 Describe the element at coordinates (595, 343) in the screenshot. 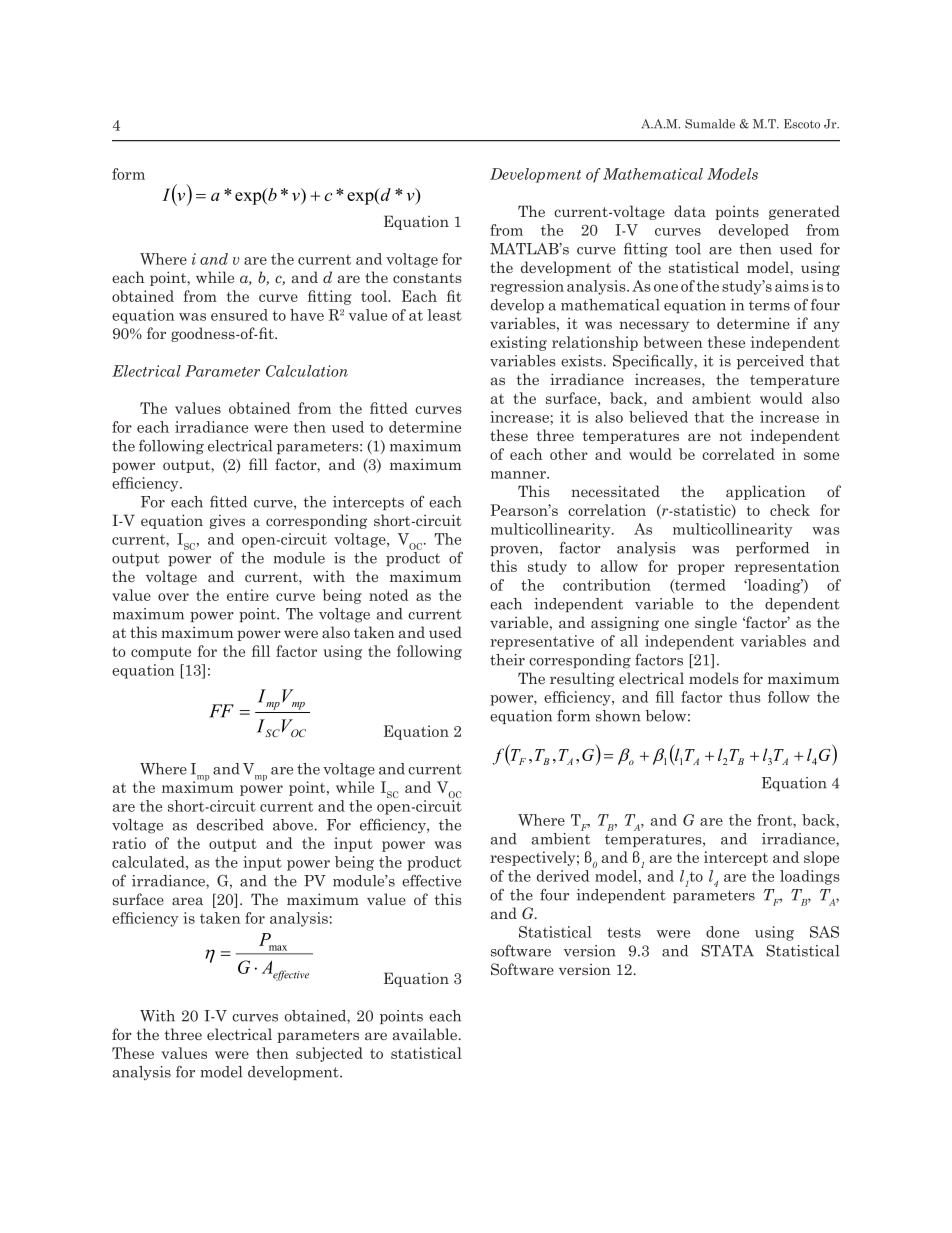

I see `relationship` at that location.
